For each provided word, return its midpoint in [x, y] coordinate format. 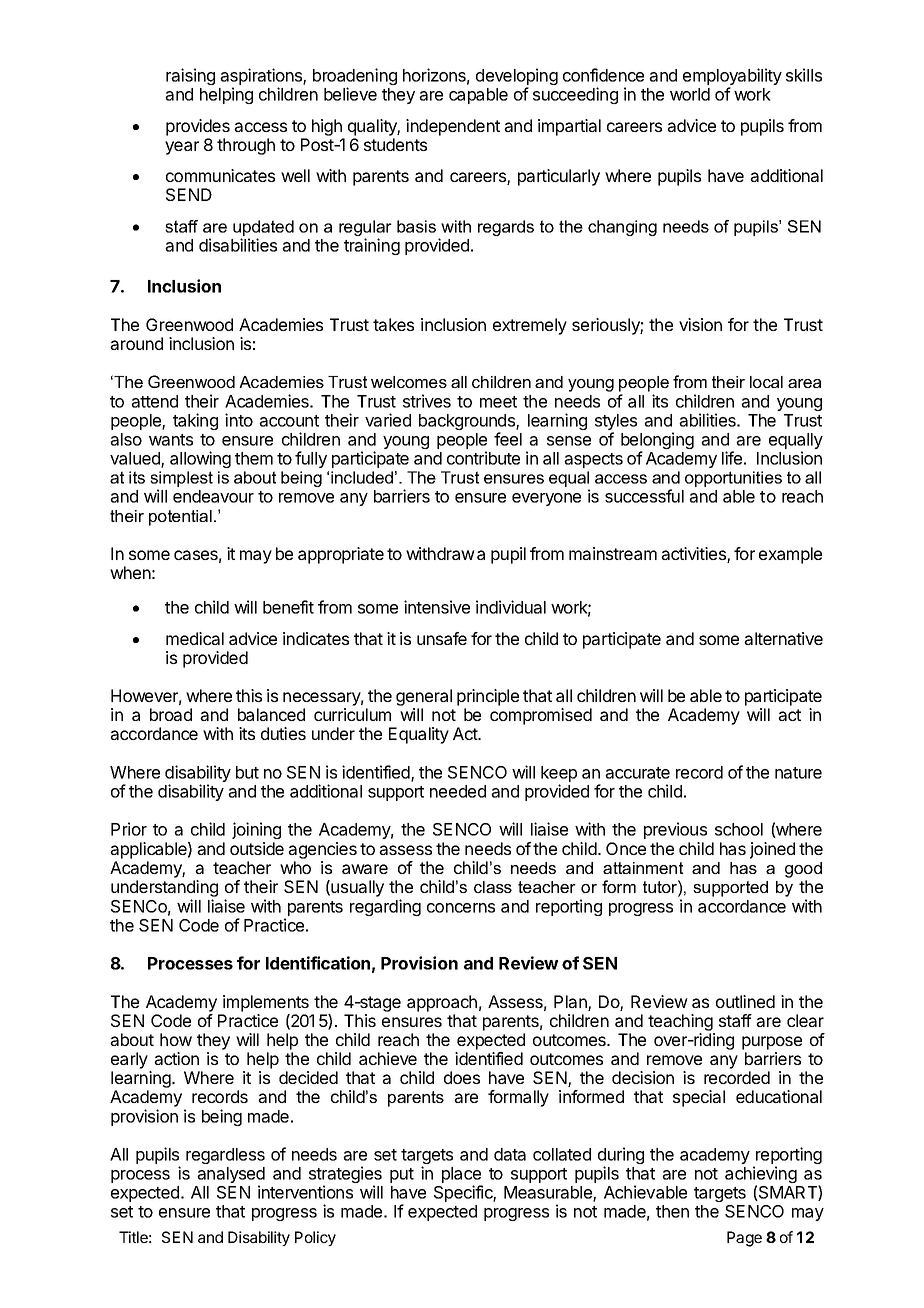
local [766, 382]
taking [195, 421]
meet [498, 402]
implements [266, 1003]
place [462, 1176]
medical [195, 638]
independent [453, 127]
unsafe [442, 638]
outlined [745, 1001]
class [493, 887]
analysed [231, 1176]
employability [732, 78]
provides [198, 127]
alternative [783, 638]
